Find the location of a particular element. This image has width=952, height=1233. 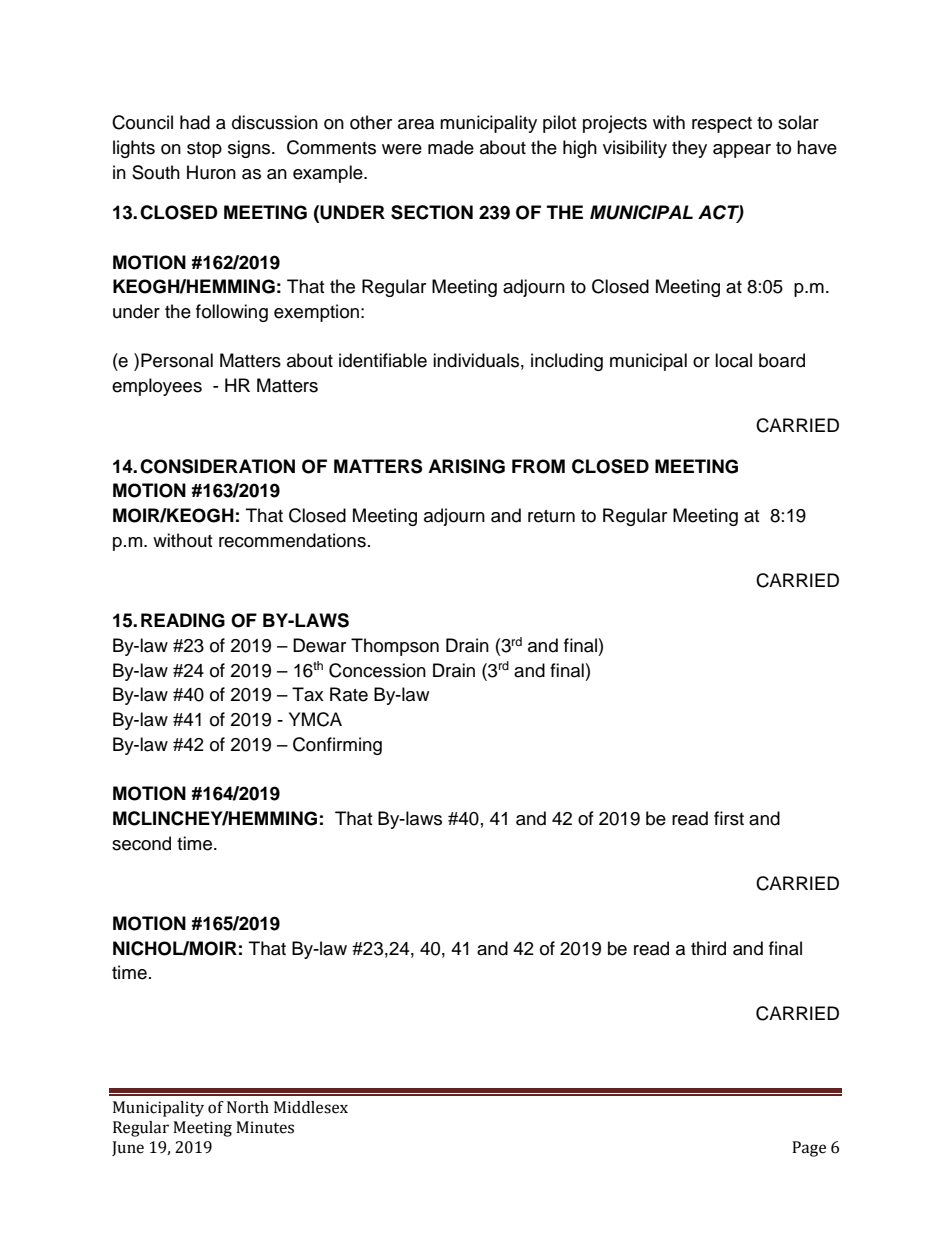

made is located at coordinates (451, 147).
